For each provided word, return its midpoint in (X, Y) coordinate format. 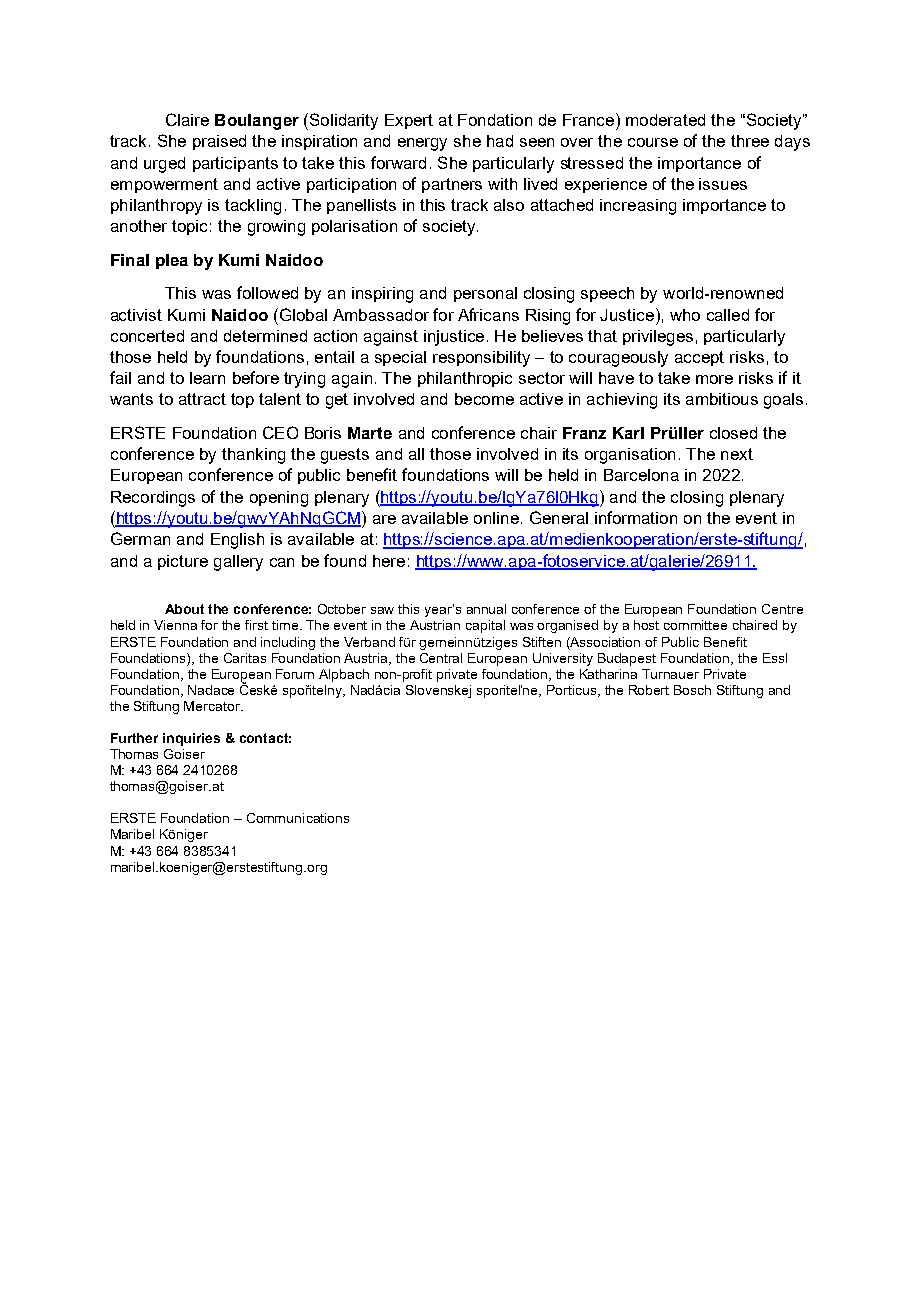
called (728, 315)
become (484, 399)
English (237, 541)
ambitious (722, 399)
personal (485, 294)
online (496, 518)
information (636, 517)
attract (202, 399)
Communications (298, 818)
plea (172, 261)
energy (422, 144)
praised (219, 142)
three (750, 141)
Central (441, 658)
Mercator (213, 706)
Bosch (692, 690)
